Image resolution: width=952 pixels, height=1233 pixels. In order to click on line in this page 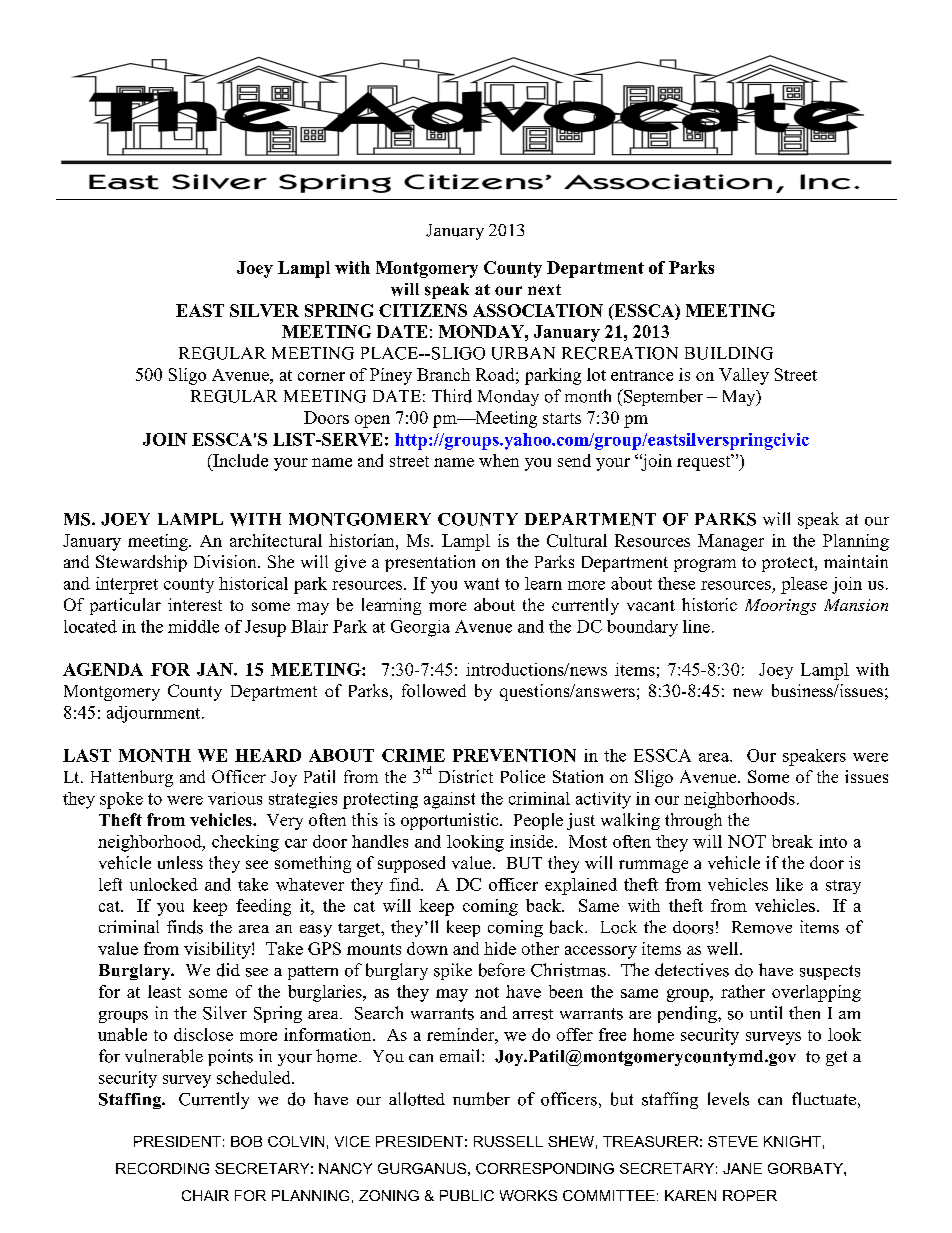, I will do `click(696, 626)`.
